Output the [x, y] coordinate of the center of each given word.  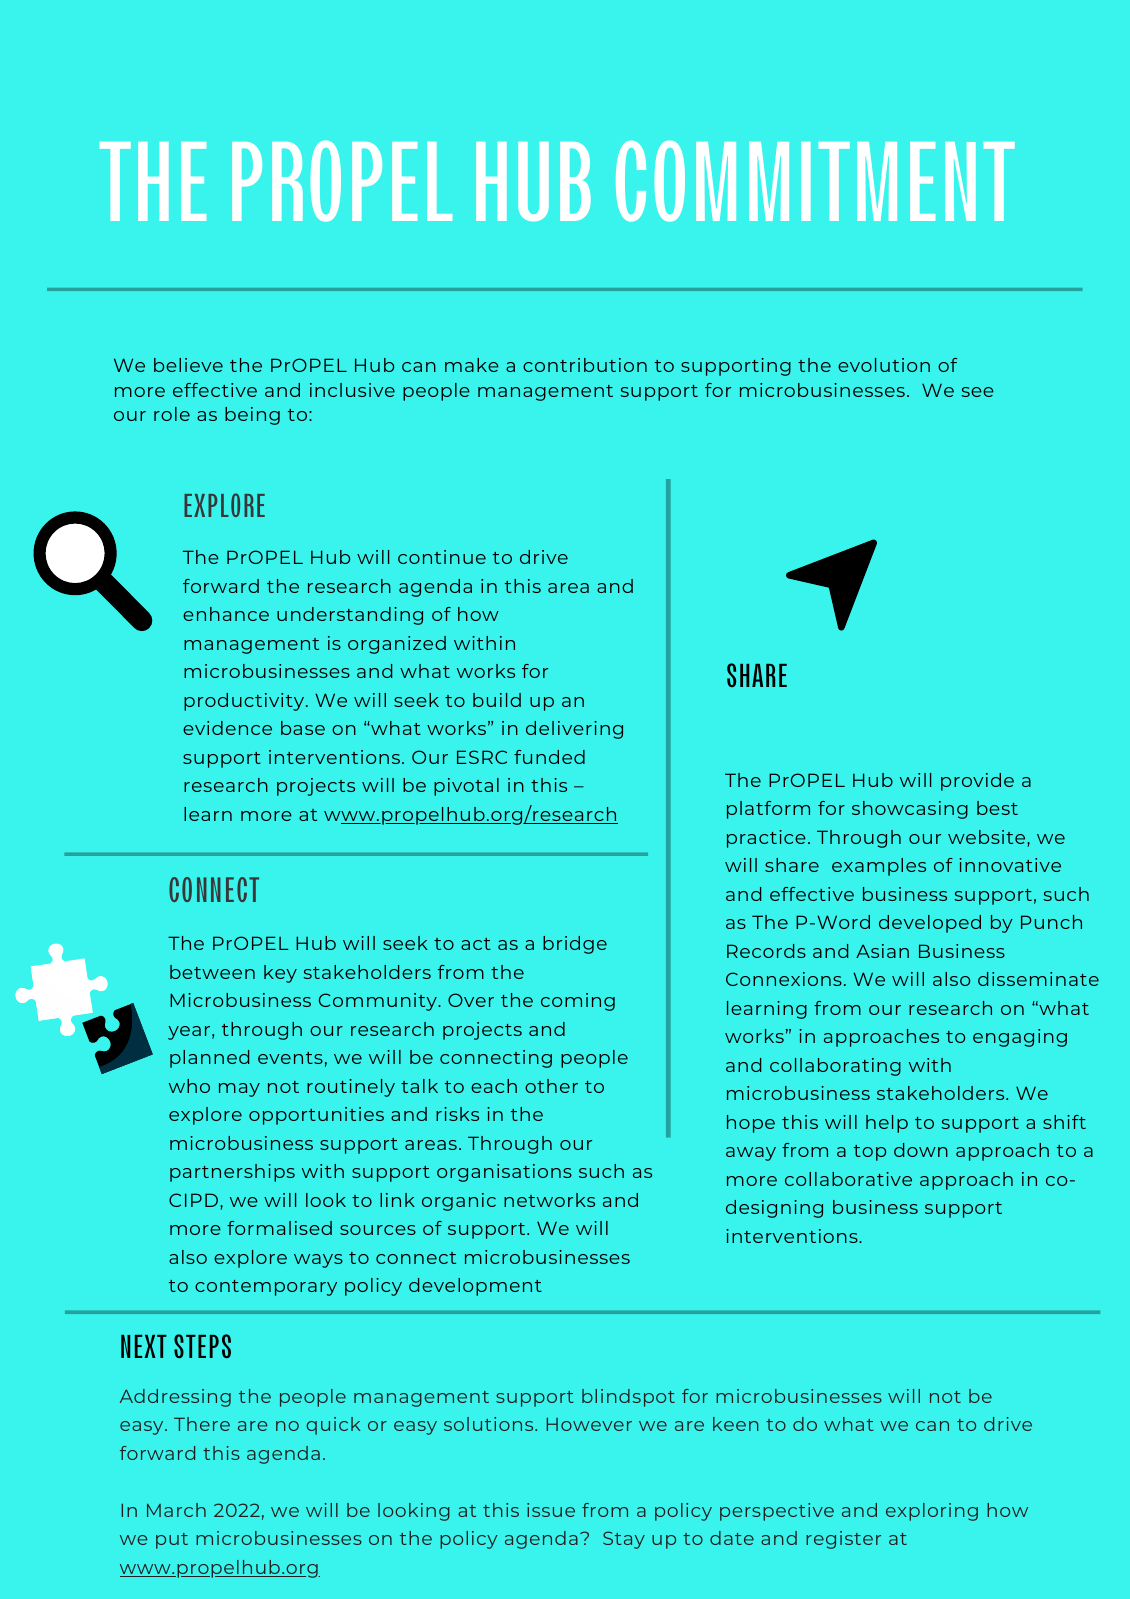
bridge [575, 945]
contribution [585, 365]
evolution [884, 365]
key [280, 974]
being [252, 416]
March [176, 1510]
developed [930, 924]
